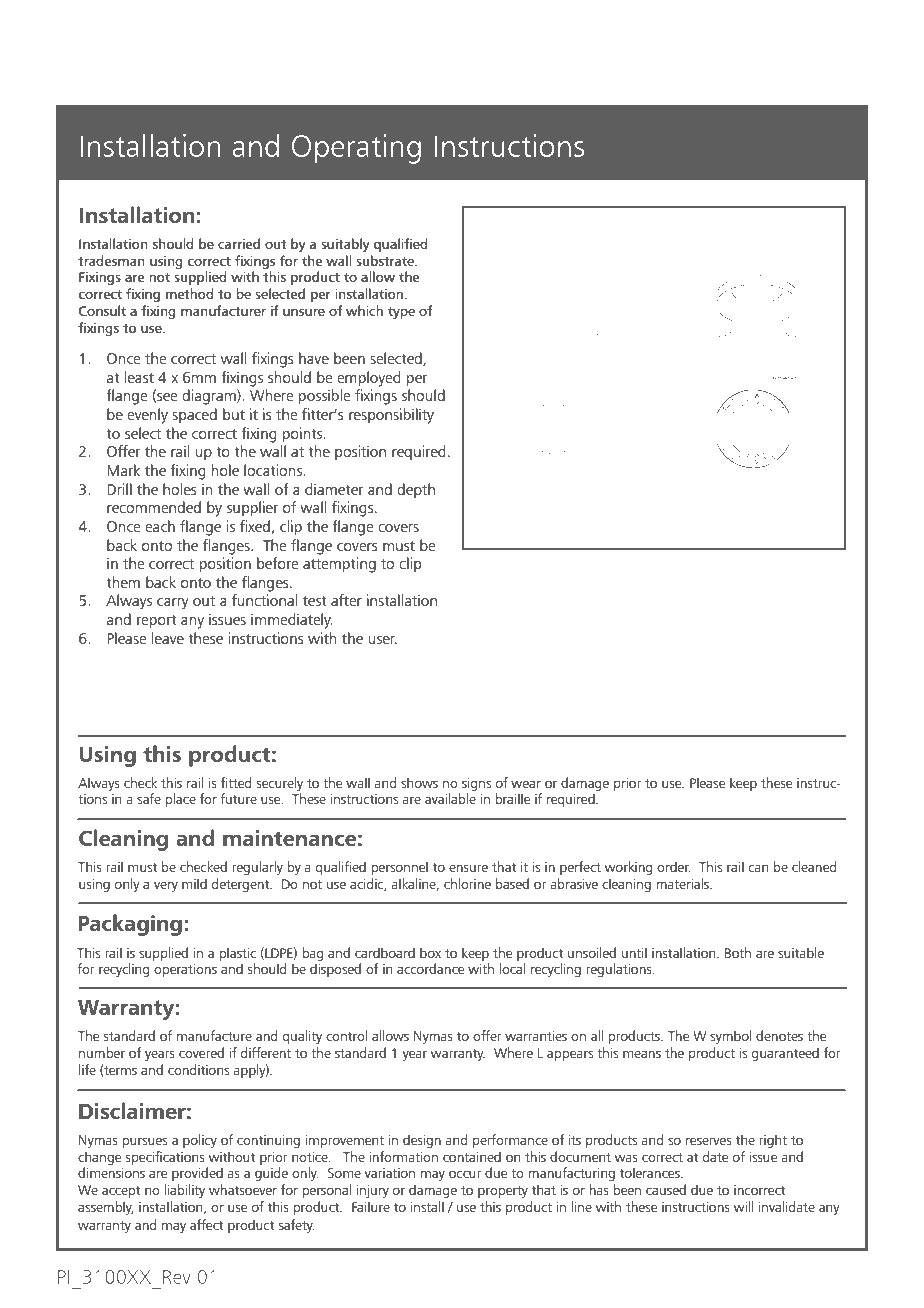 This screenshot has width=924, height=1308. I want to click on leave, so click(167, 638).
